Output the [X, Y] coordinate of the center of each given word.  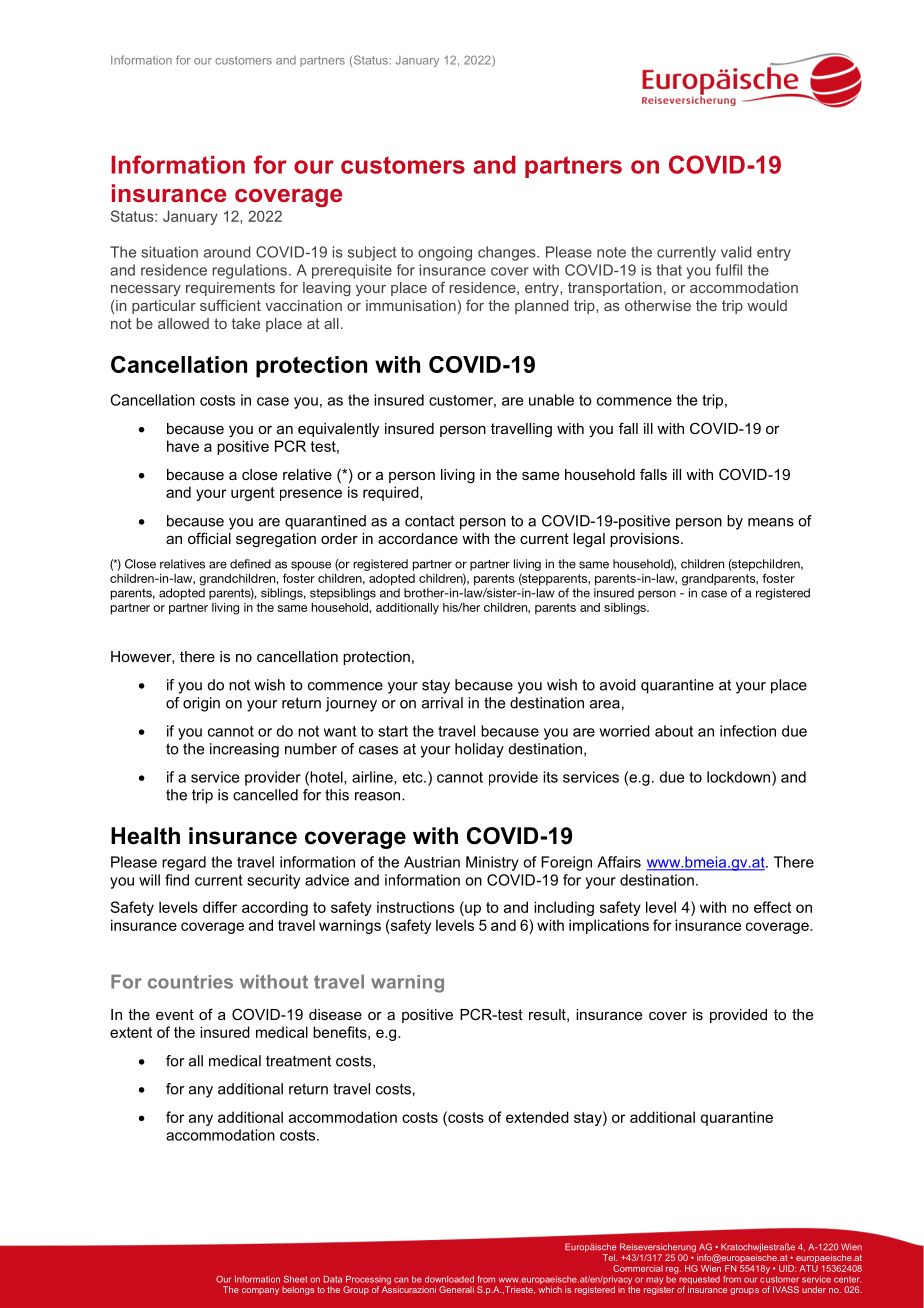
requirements [230, 289]
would [767, 305]
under [814, 1289]
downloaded [449, 1279]
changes [508, 253]
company [260, 1291]
